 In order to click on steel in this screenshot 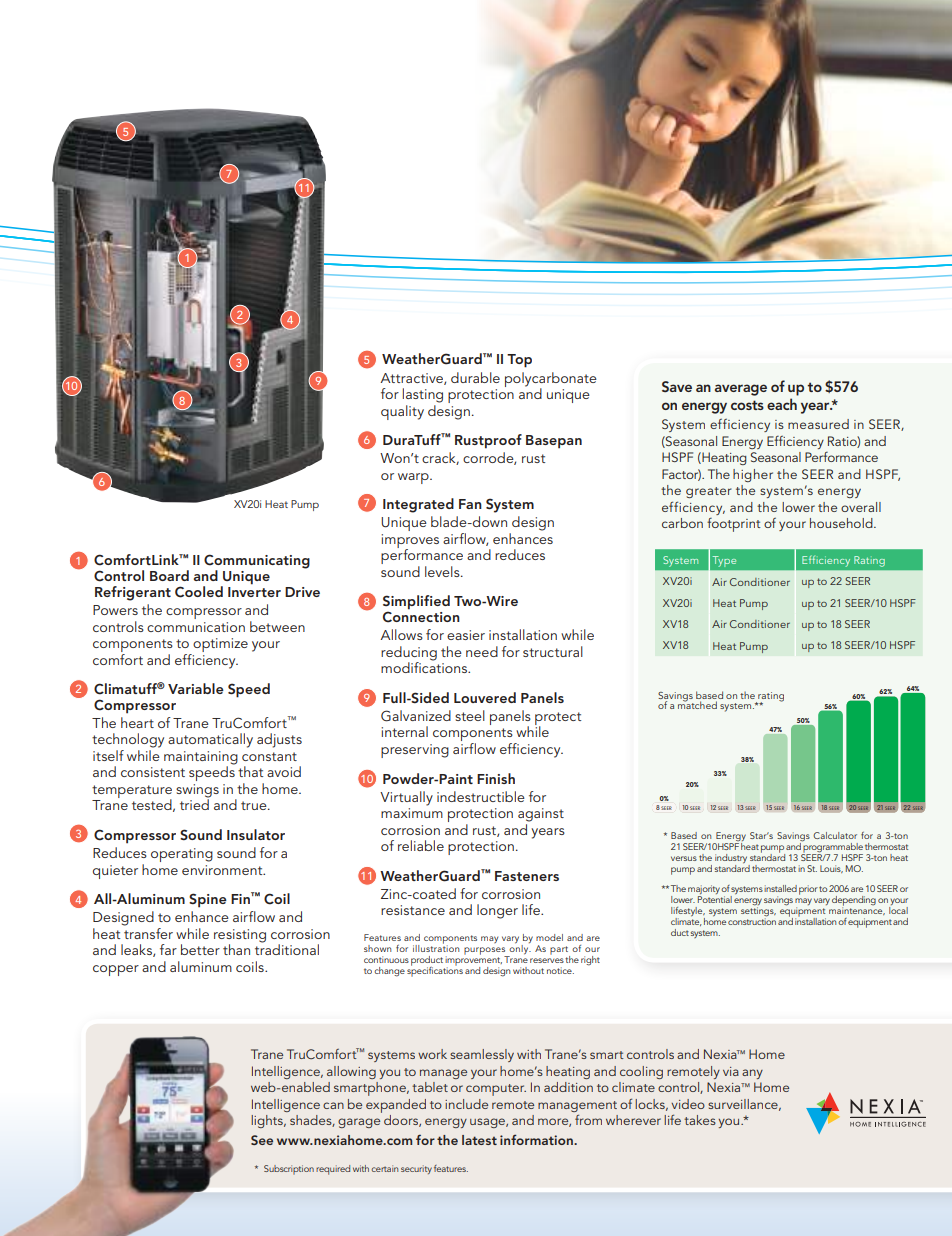, I will do `click(470, 715)`.
